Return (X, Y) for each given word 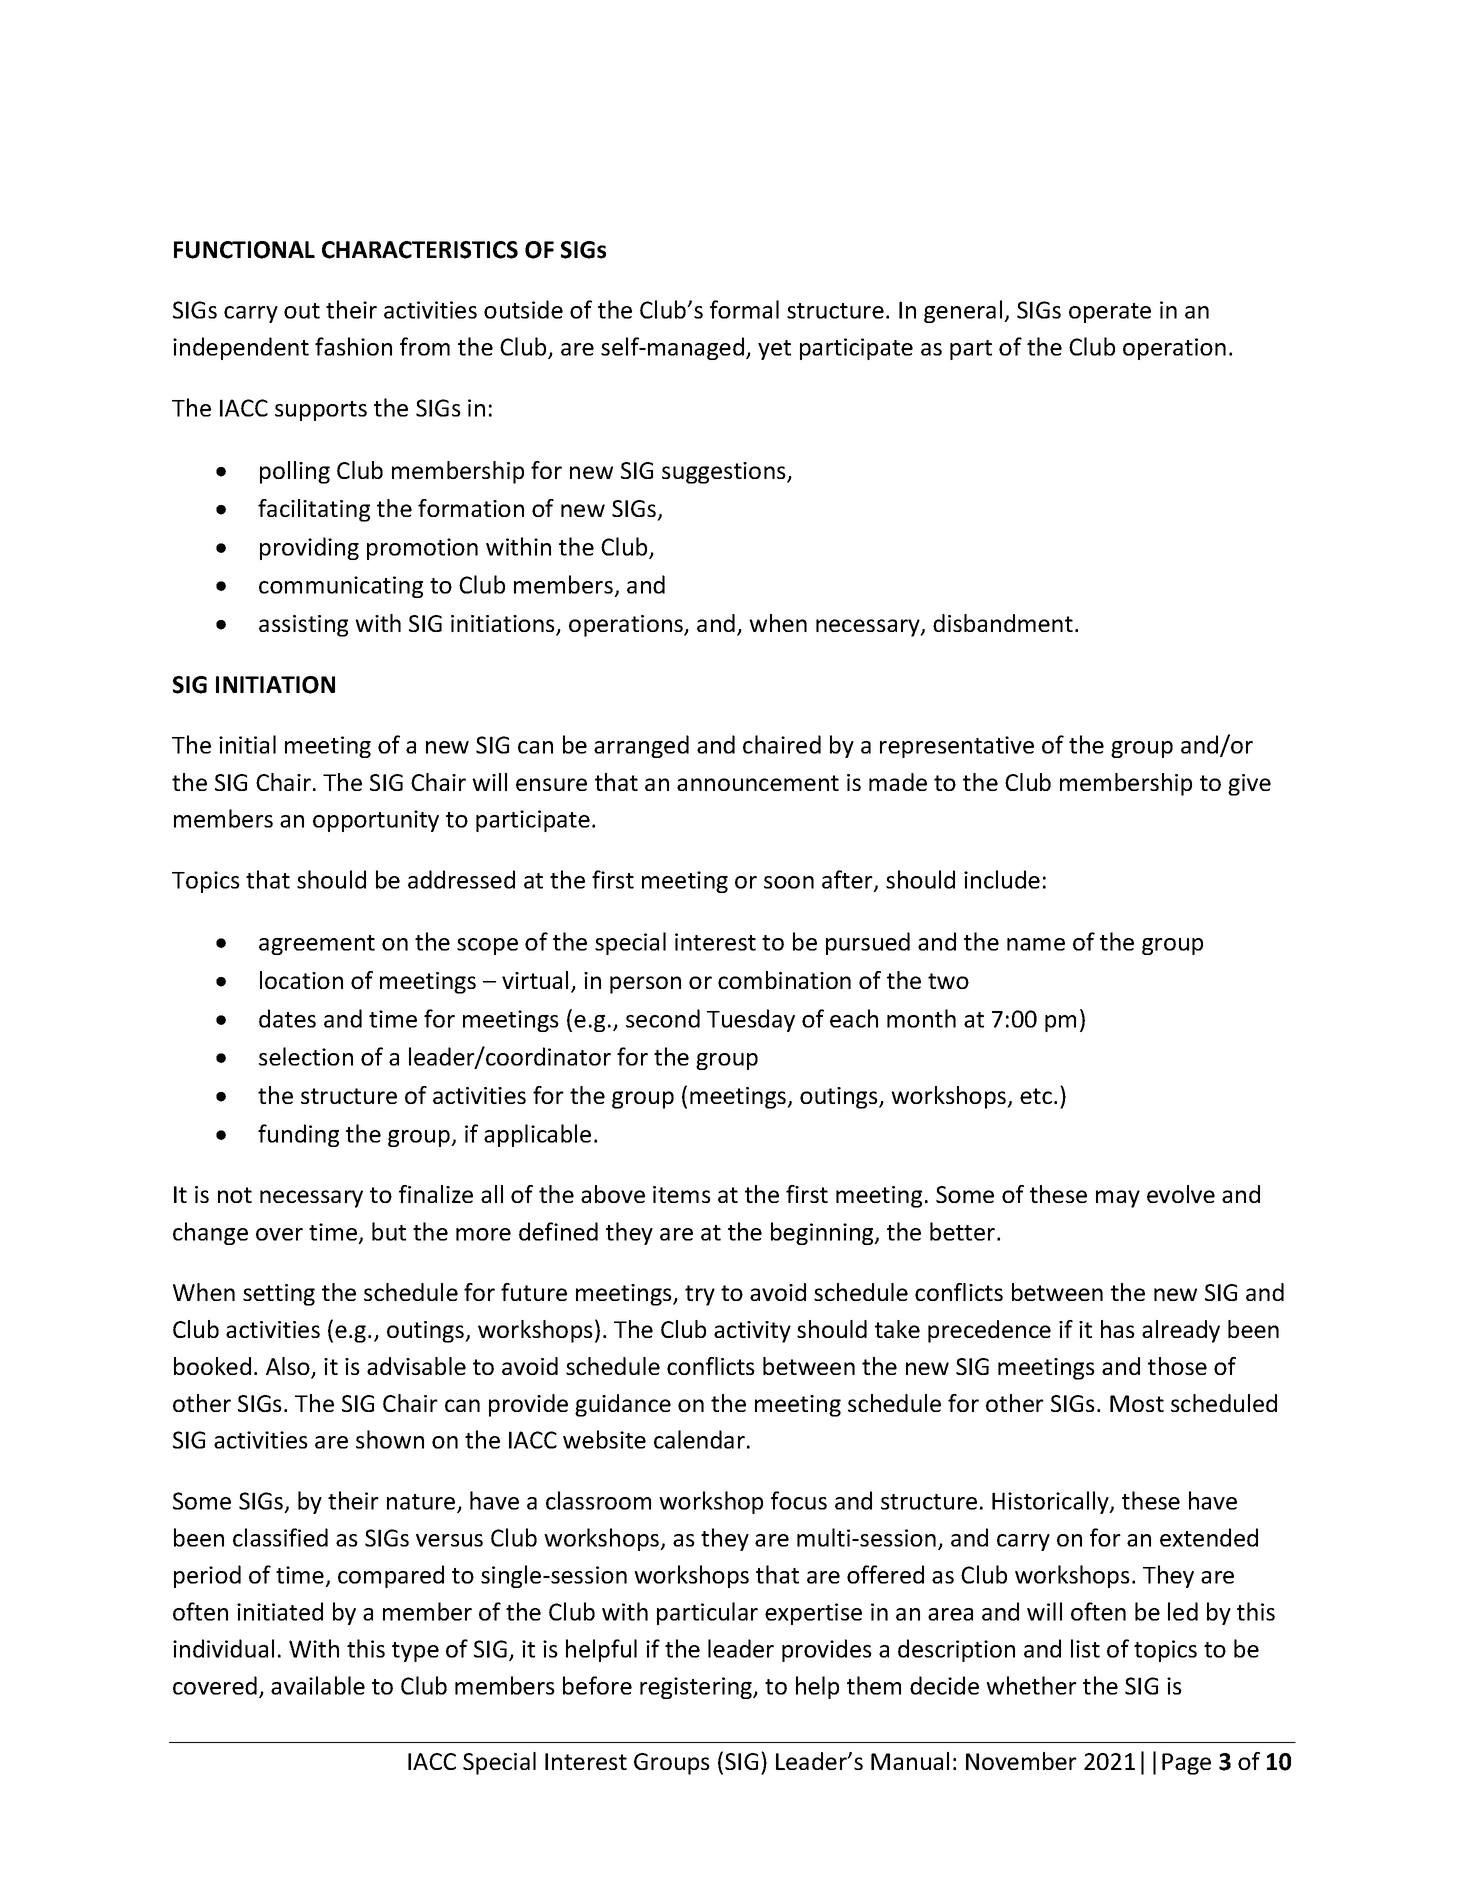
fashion (353, 346)
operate (1110, 313)
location (301, 980)
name (1036, 944)
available (318, 1685)
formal (744, 309)
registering (697, 1688)
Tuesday (751, 1020)
